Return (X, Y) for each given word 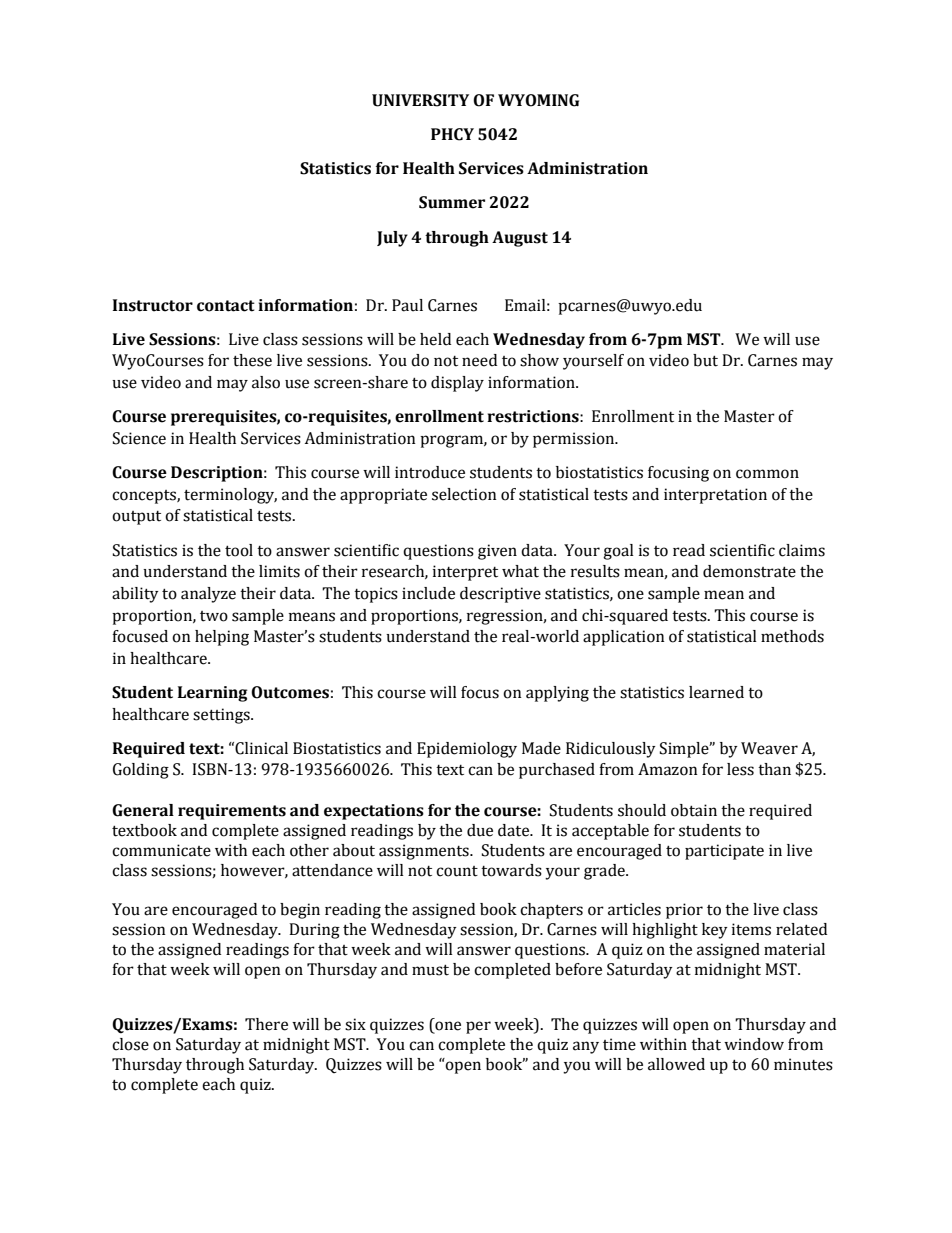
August (520, 239)
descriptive (500, 595)
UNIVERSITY (420, 100)
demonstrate (749, 571)
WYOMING (538, 100)
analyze (208, 595)
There (266, 1024)
